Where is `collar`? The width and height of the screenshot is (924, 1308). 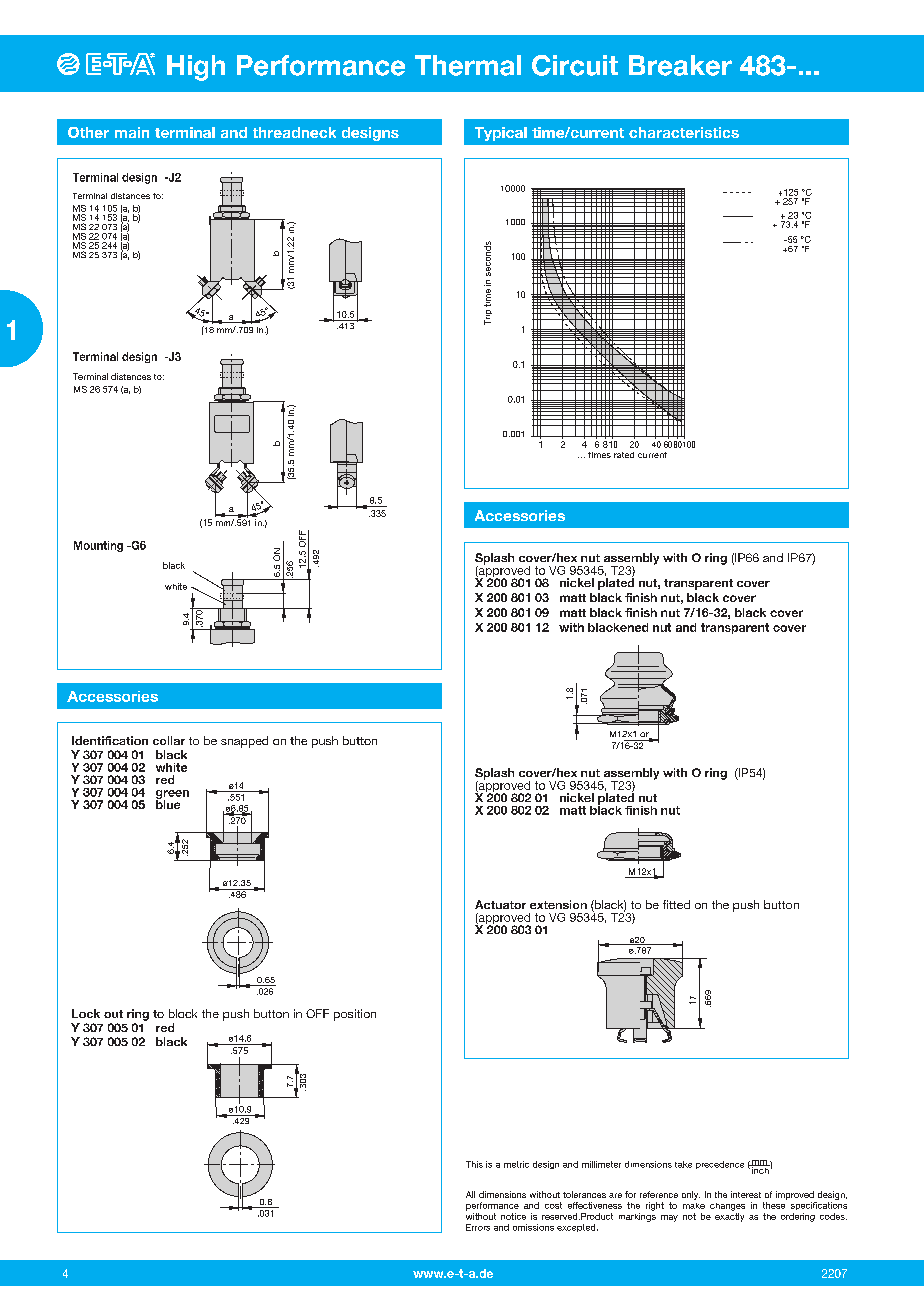 collar is located at coordinates (169, 740).
